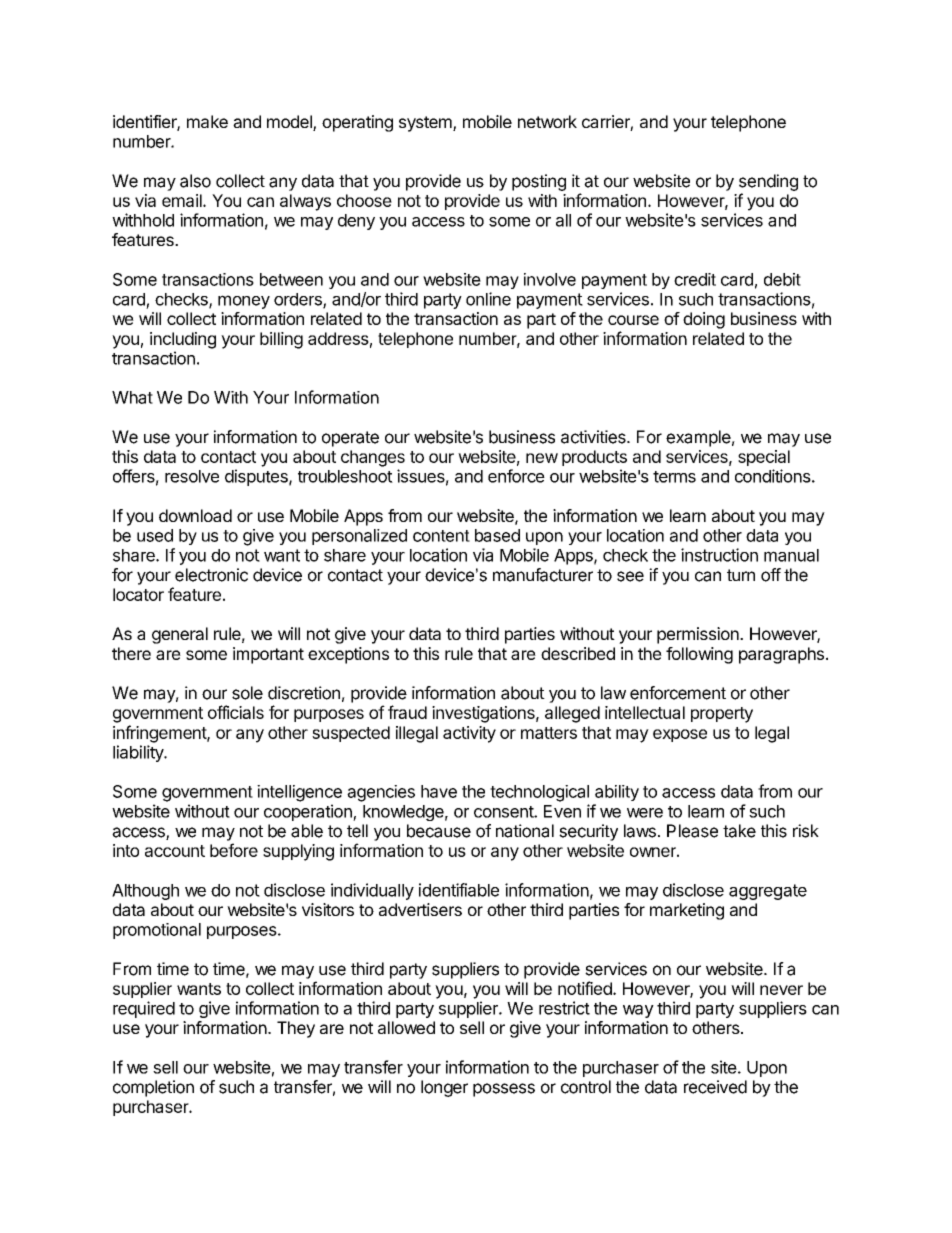  Describe the element at coordinates (425, 124) in the page. I see `system` at that location.
